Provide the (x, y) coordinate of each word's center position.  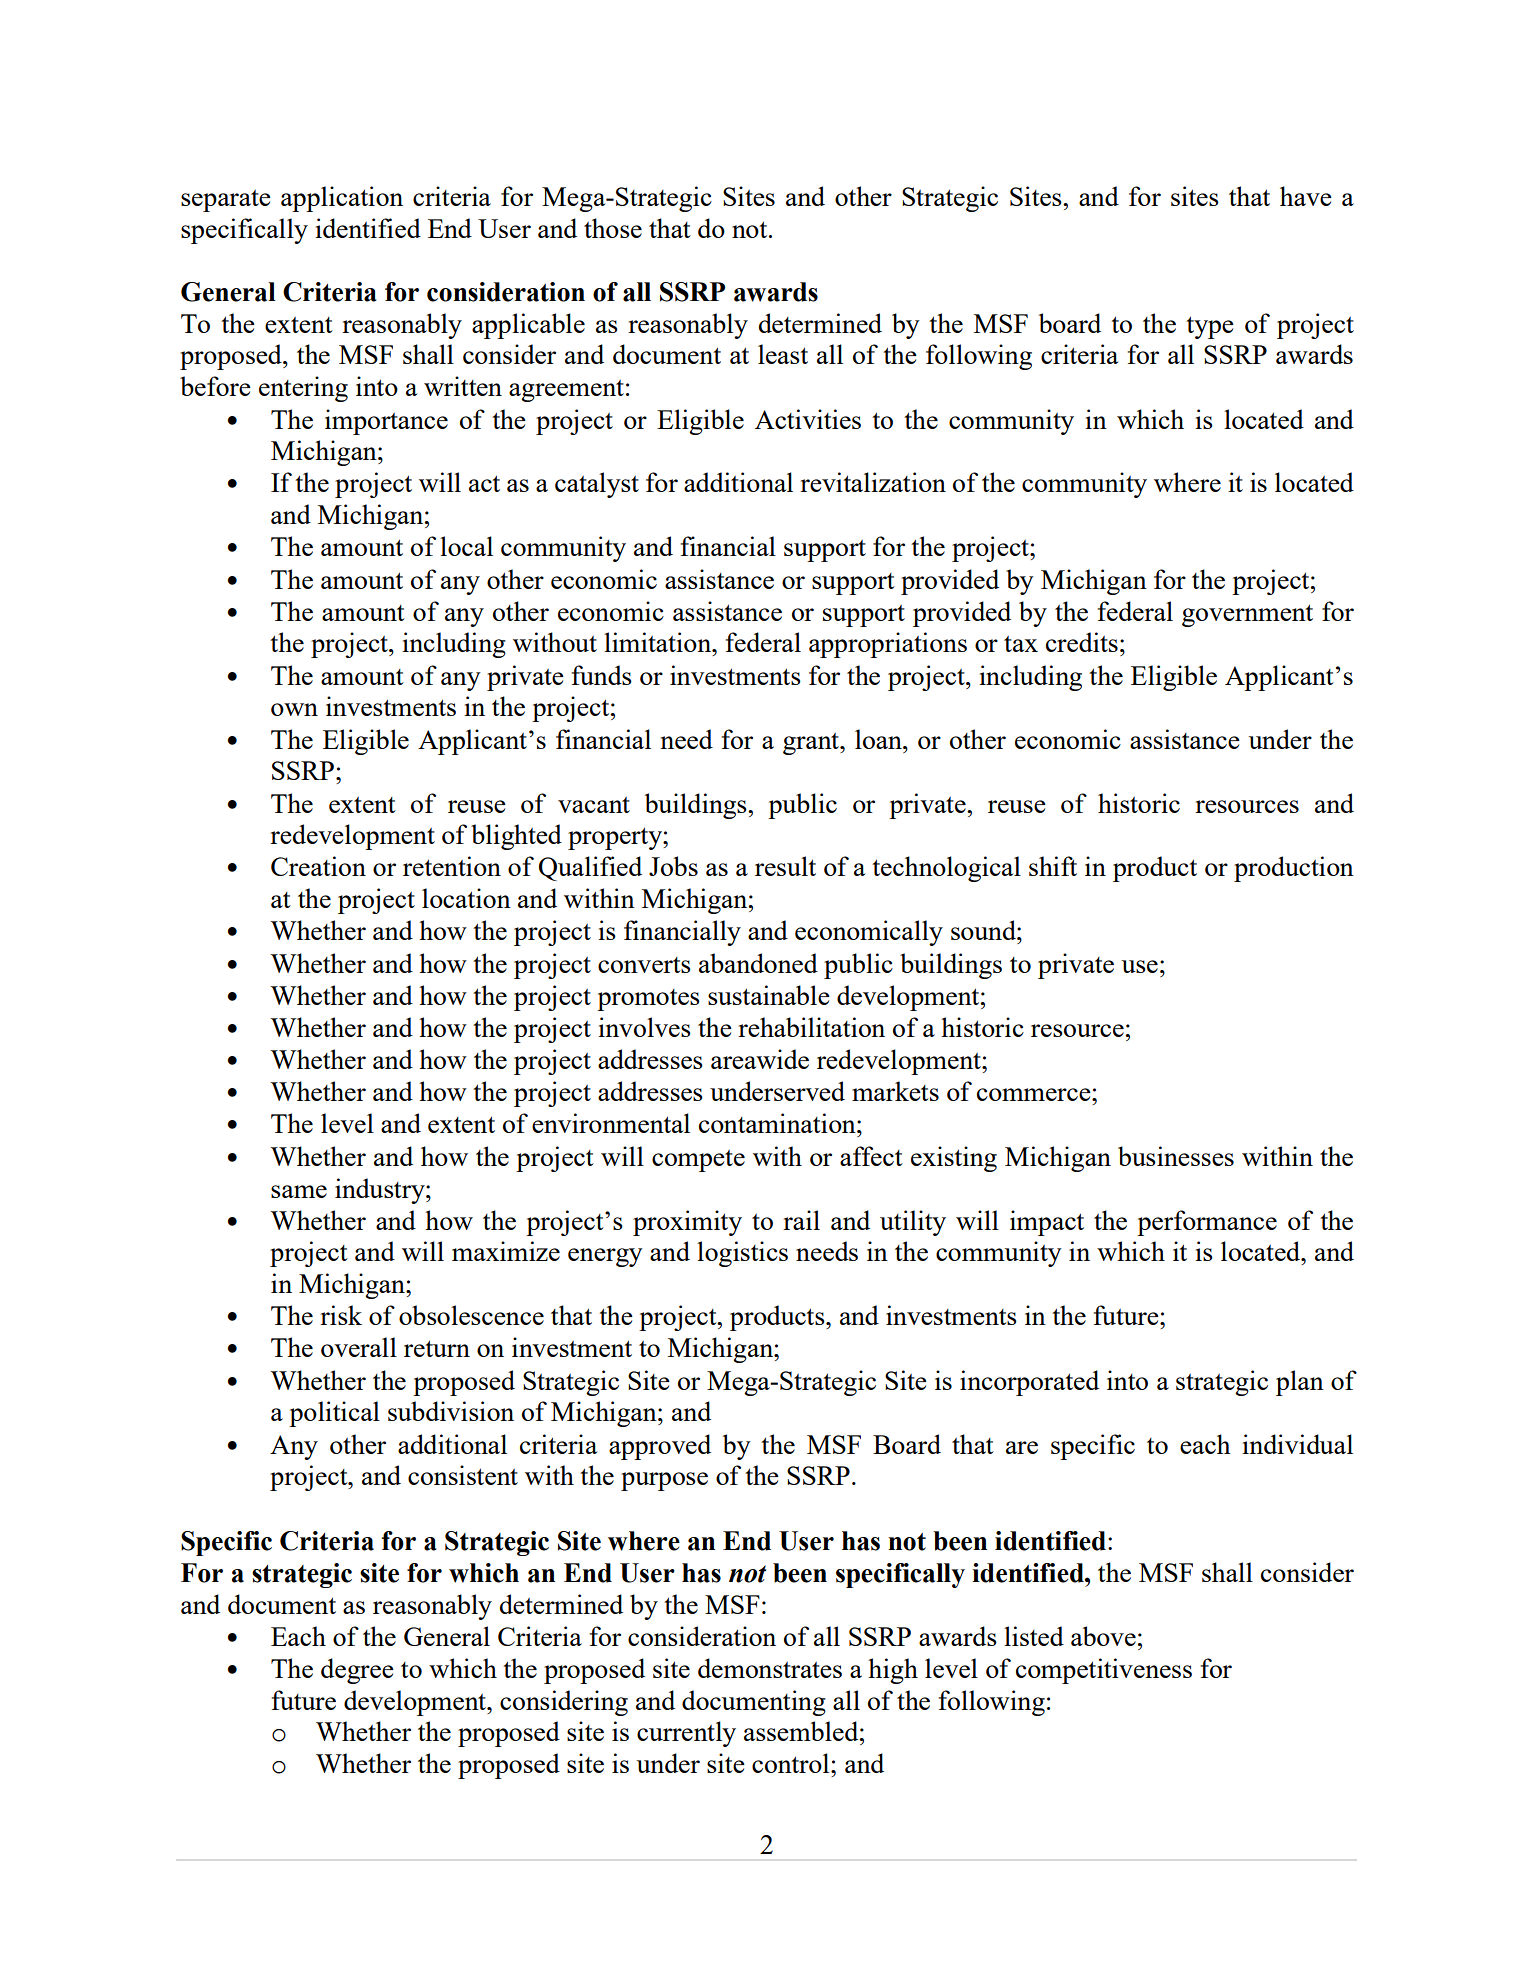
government (1247, 615)
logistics (742, 1254)
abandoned (758, 963)
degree (357, 1671)
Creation (318, 866)
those (613, 228)
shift (1053, 866)
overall (359, 1347)
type (1210, 327)
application (342, 199)
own (294, 709)
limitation (659, 642)
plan (1300, 1383)
